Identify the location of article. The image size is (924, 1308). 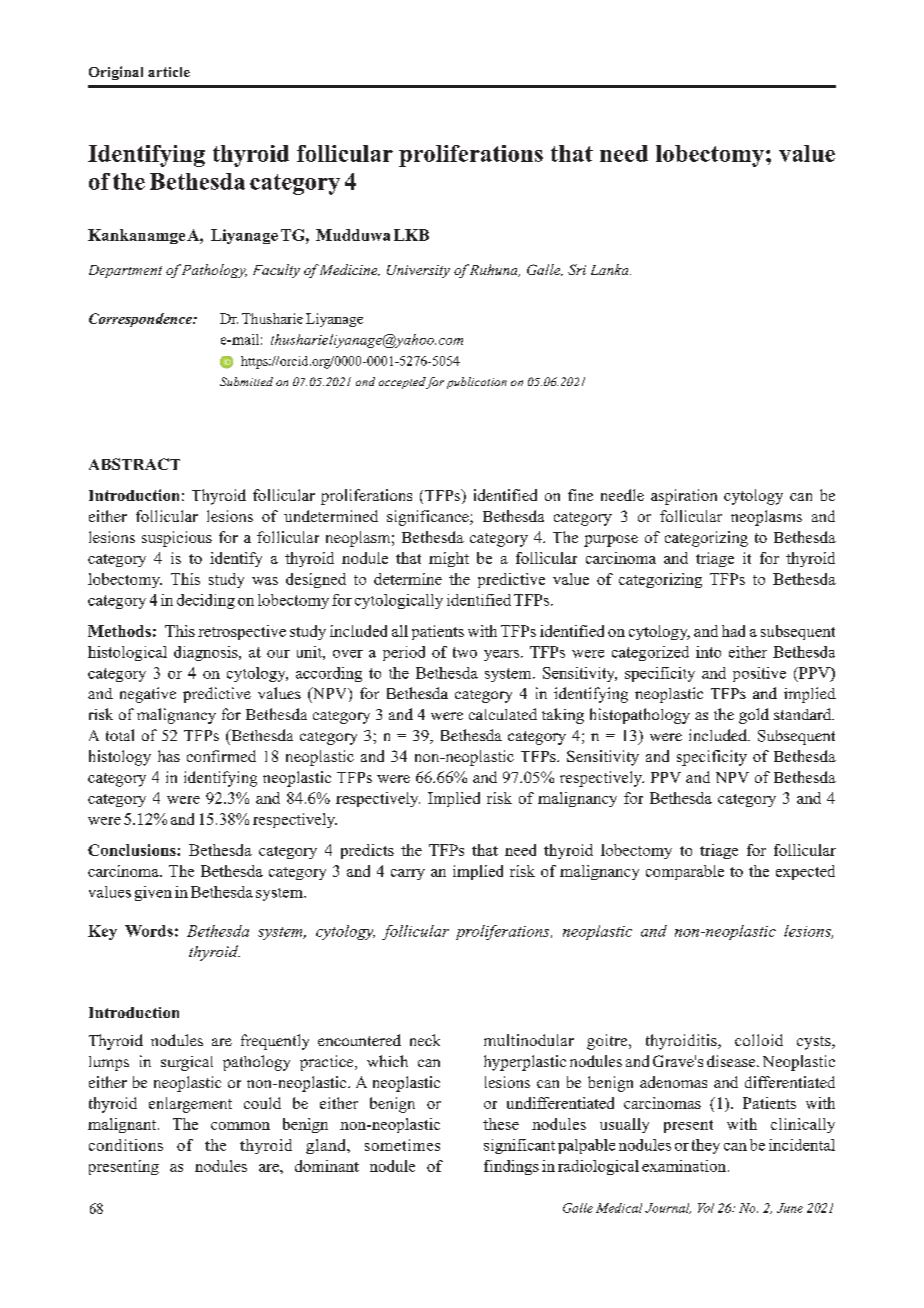
(169, 72).
